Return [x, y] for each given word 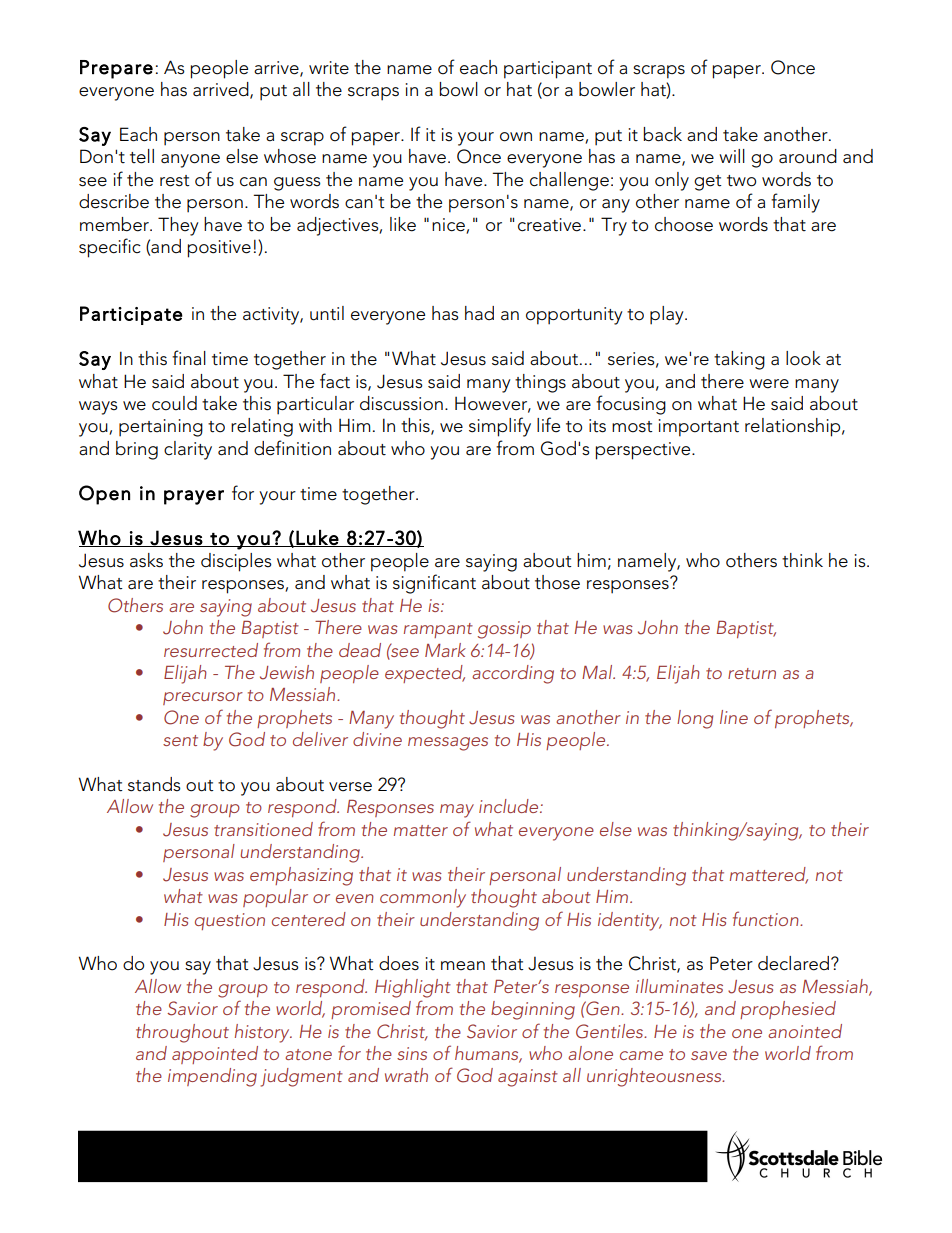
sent [180, 740]
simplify [500, 427]
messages [448, 744]
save [709, 1055]
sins [412, 1053]
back [662, 134]
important [699, 428]
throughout [182, 1033]
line [734, 717]
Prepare [116, 69]
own [516, 137]
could [174, 403]
